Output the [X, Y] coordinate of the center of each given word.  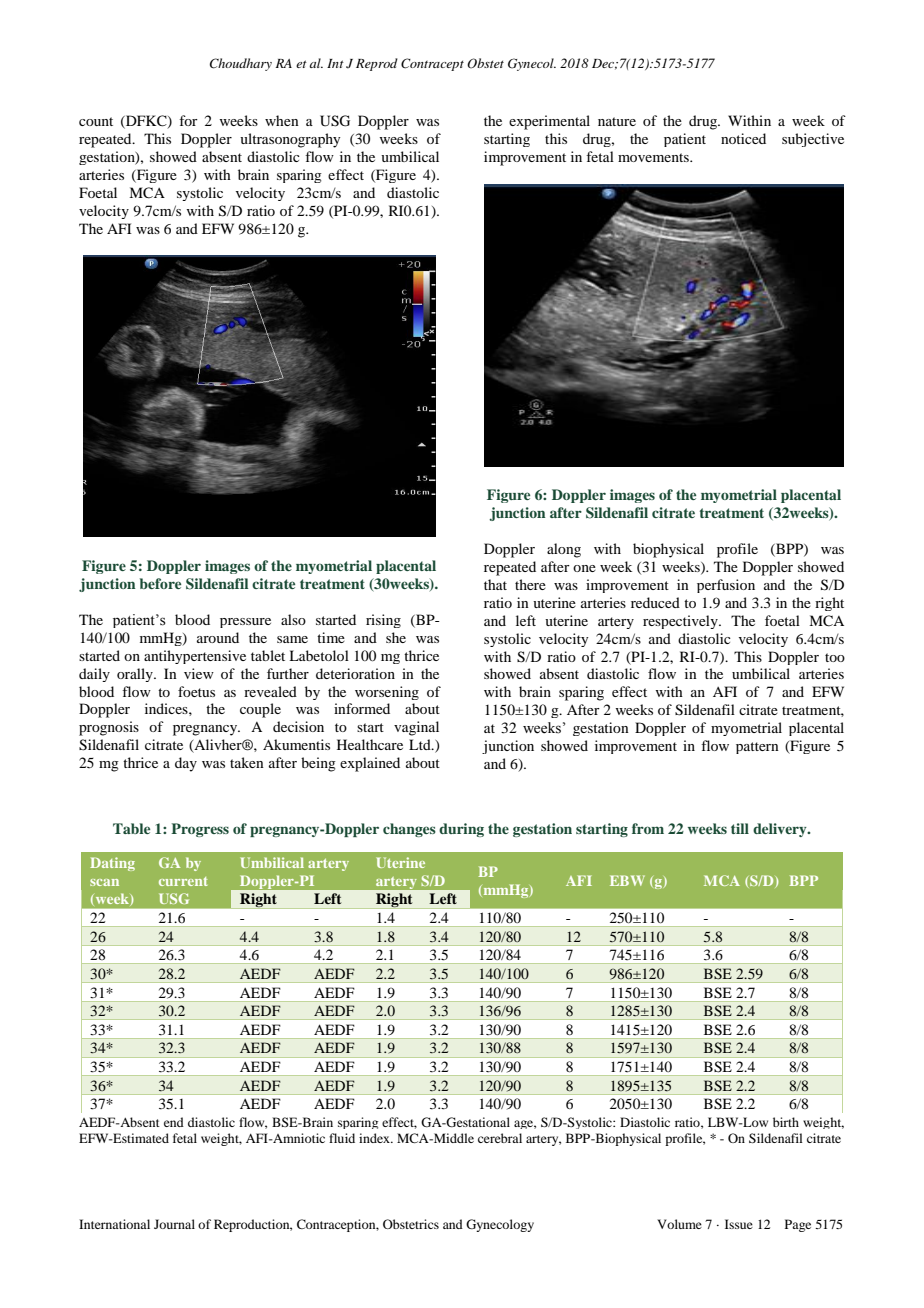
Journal [174, 1224]
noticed [743, 138]
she [396, 637]
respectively [681, 622]
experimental [549, 122]
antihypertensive [195, 657]
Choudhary [241, 64]
